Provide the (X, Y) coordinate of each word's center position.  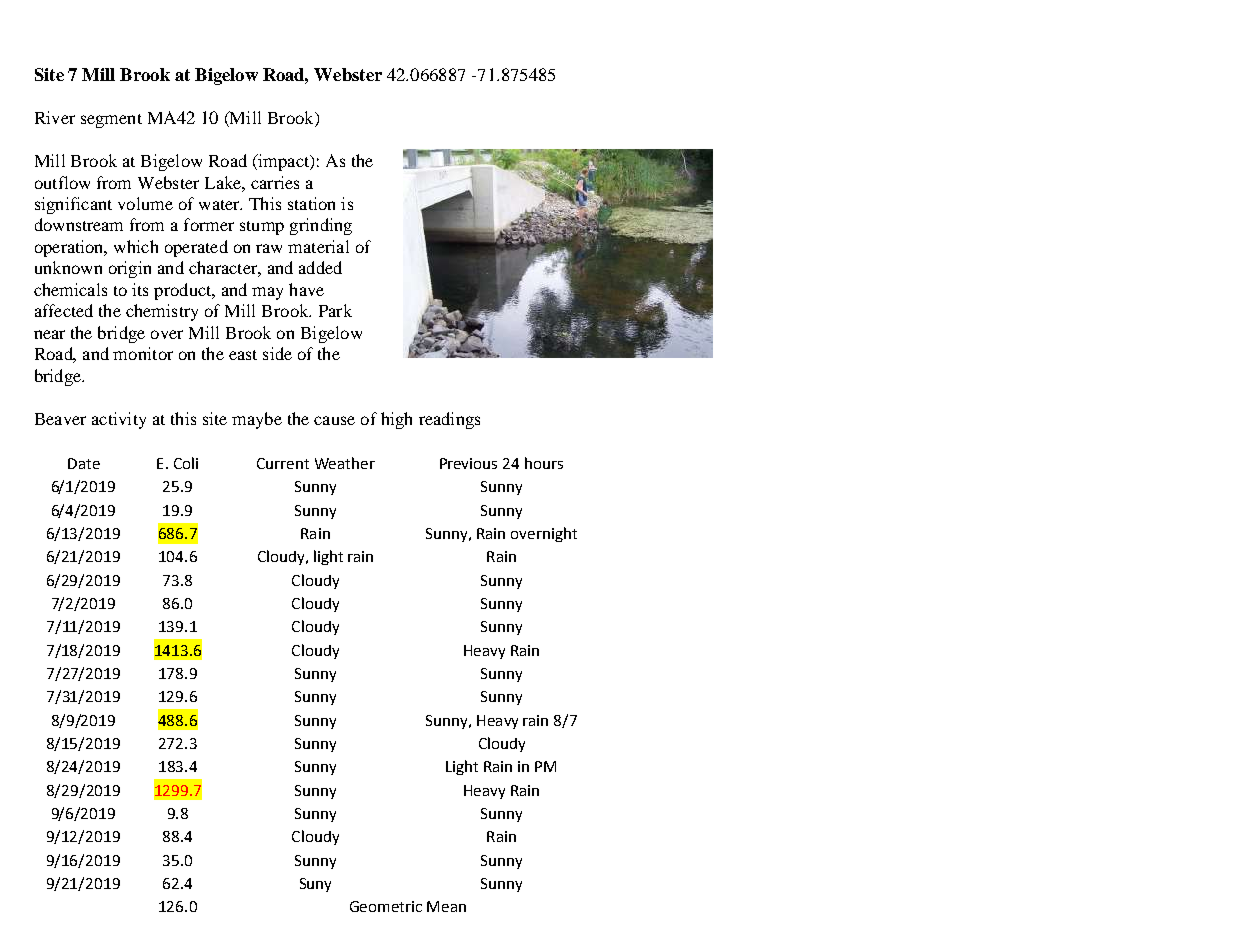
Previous (468, 463)
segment (111, 121)
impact (283, 162)
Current (283, 463)
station (311, 203)
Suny (315, 885)
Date (84, 463)
